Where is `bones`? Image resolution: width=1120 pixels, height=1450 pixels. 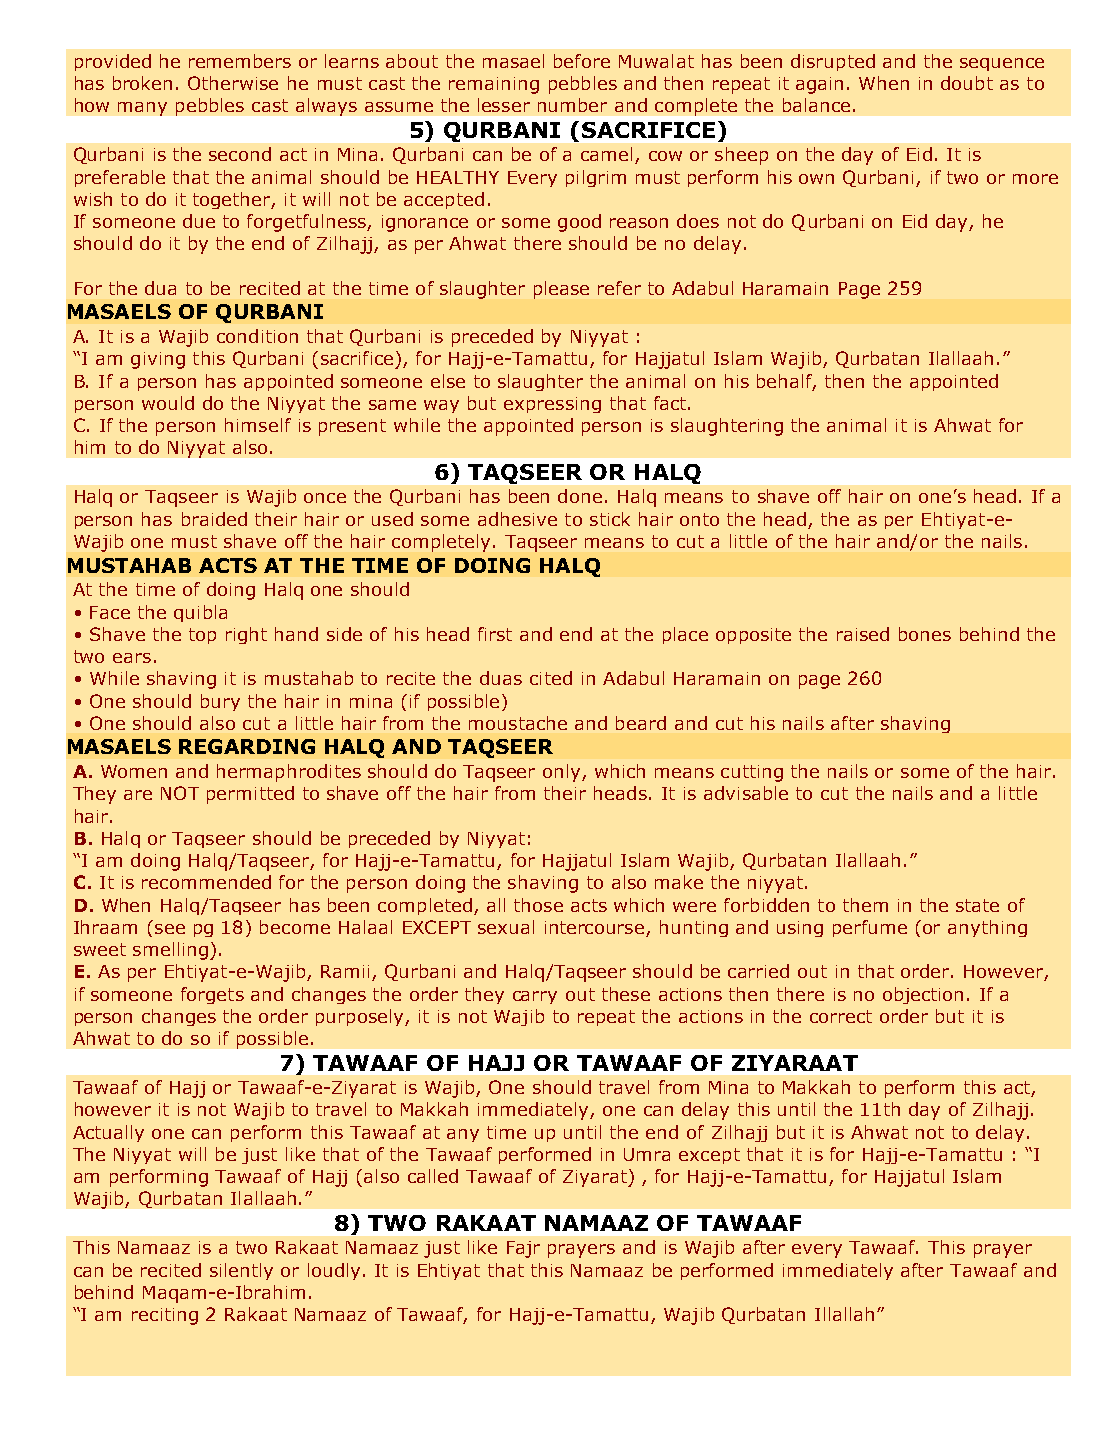
bones is located at coordinates (925, 634).
